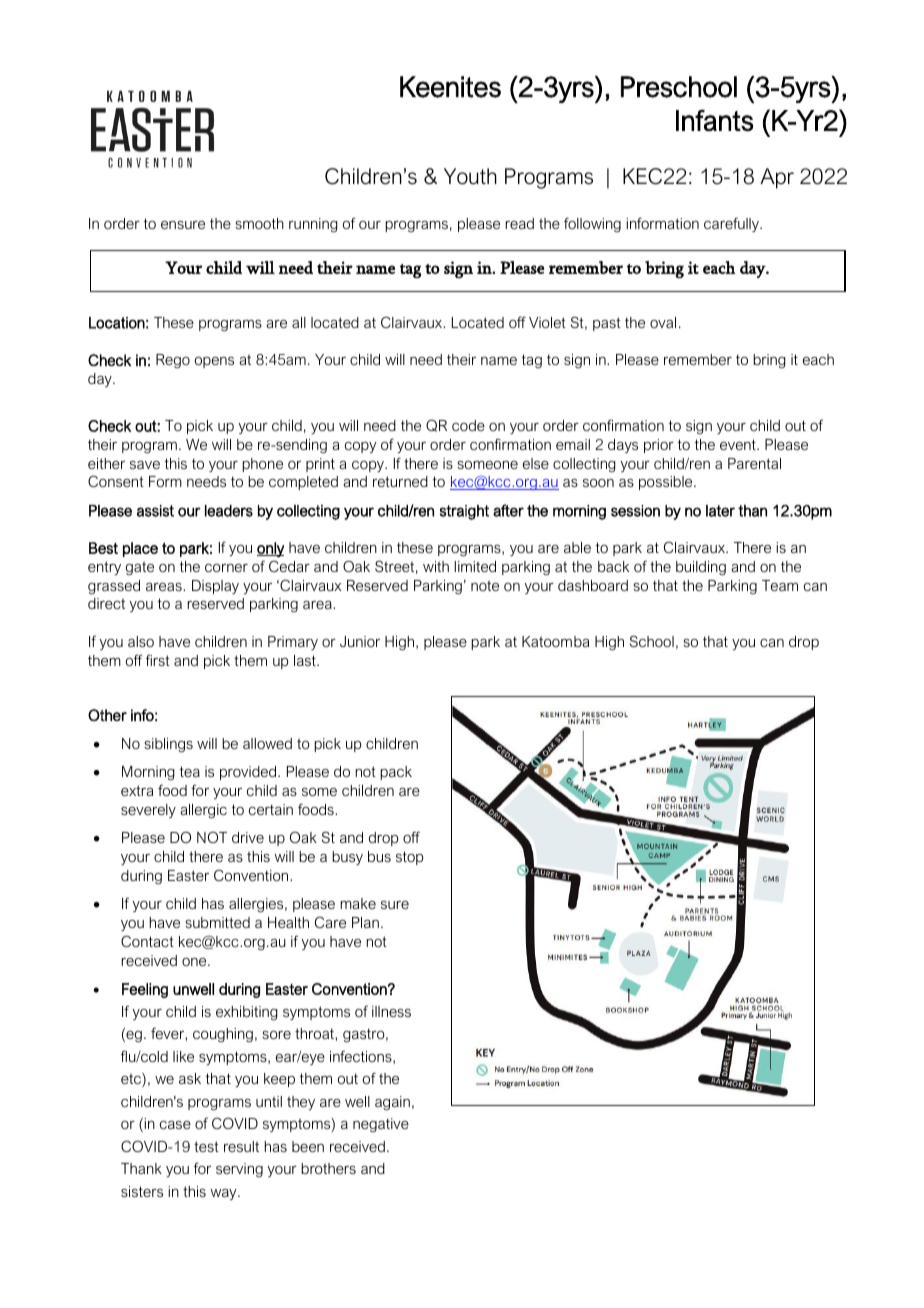 This screenshot has width=924, height=1308. I want to click on Youth, so click(470, 176).
